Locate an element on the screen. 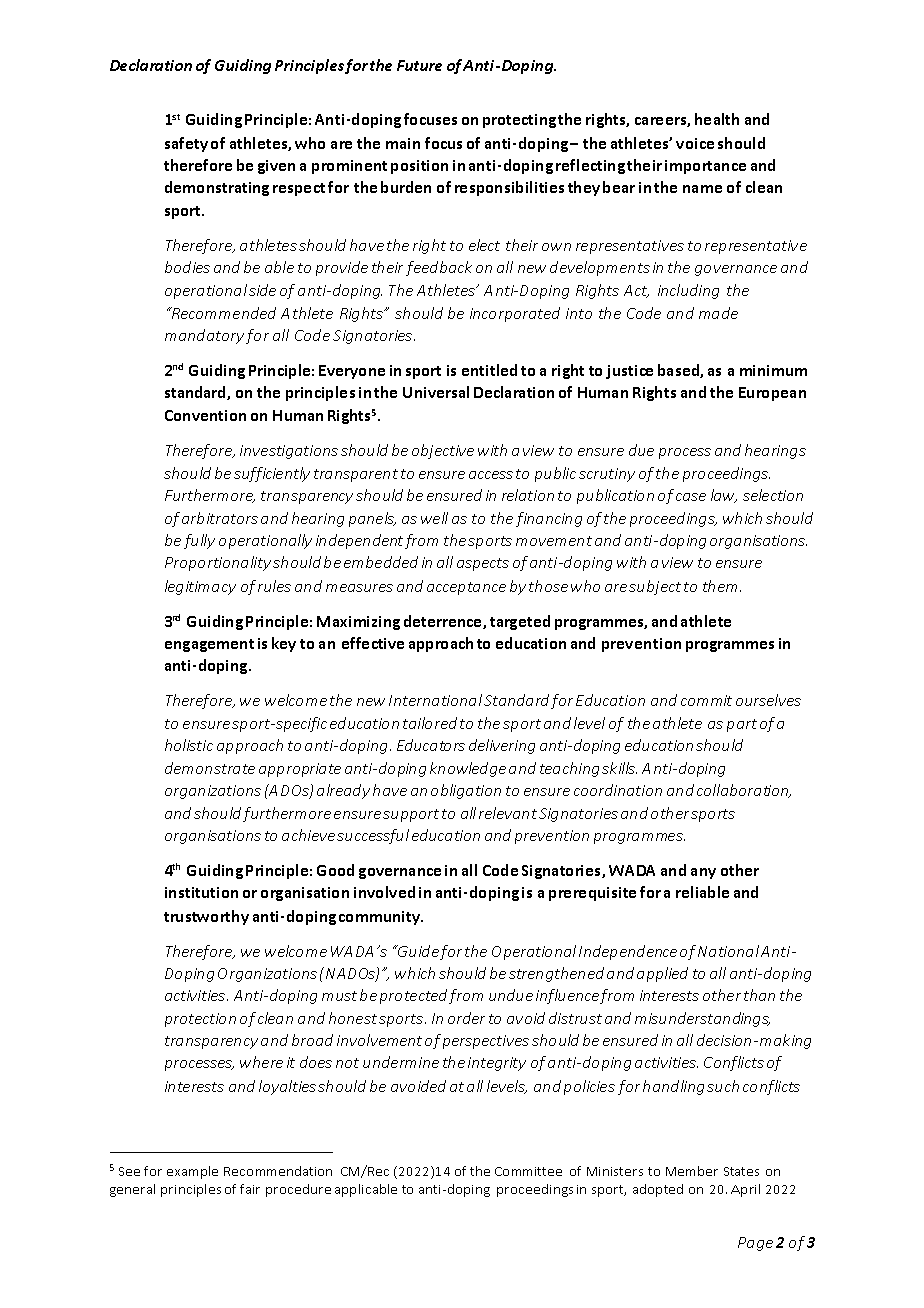  procedure is located at coordinates (298, 1190).
